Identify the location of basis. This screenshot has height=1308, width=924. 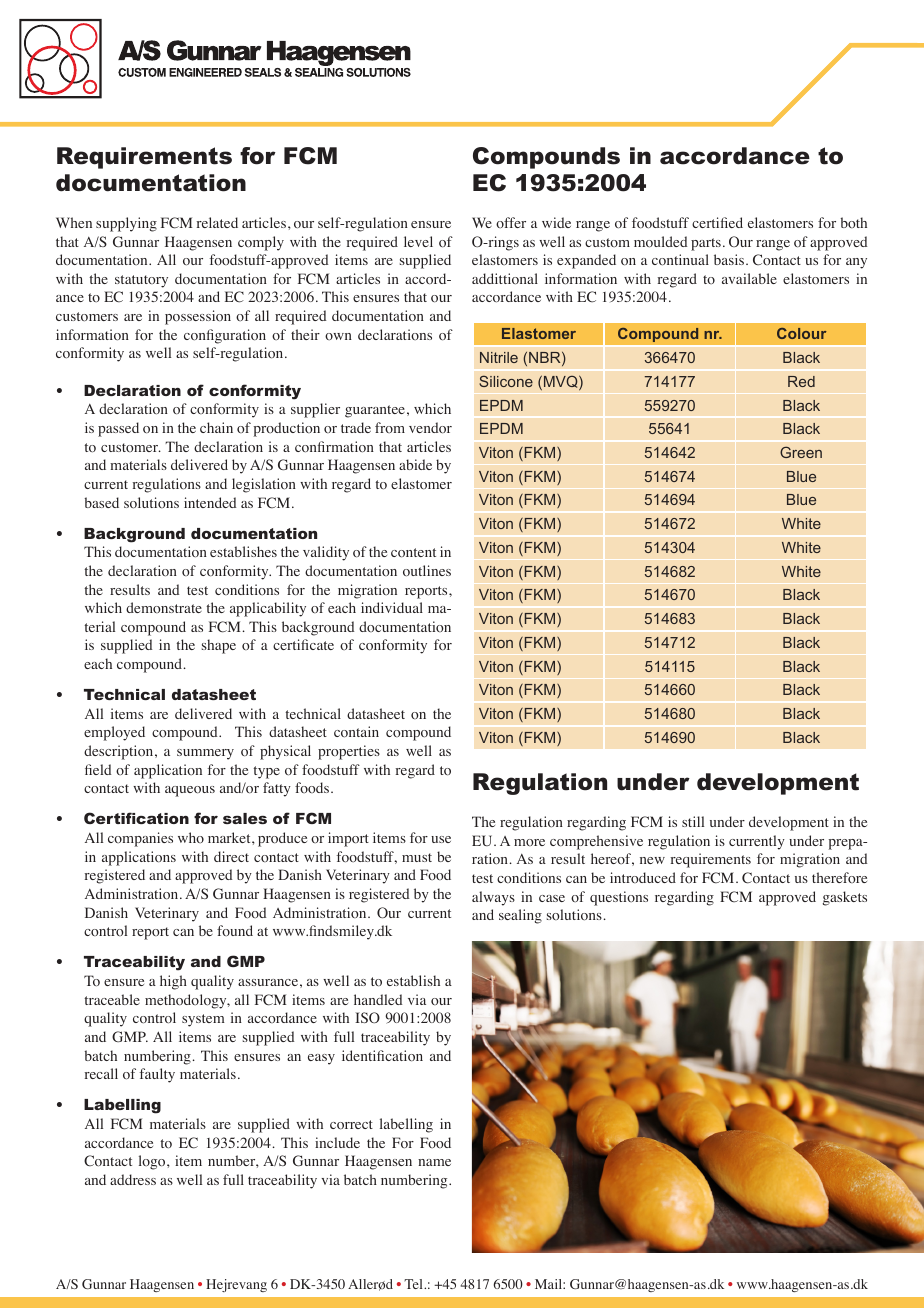
(729, 259).
